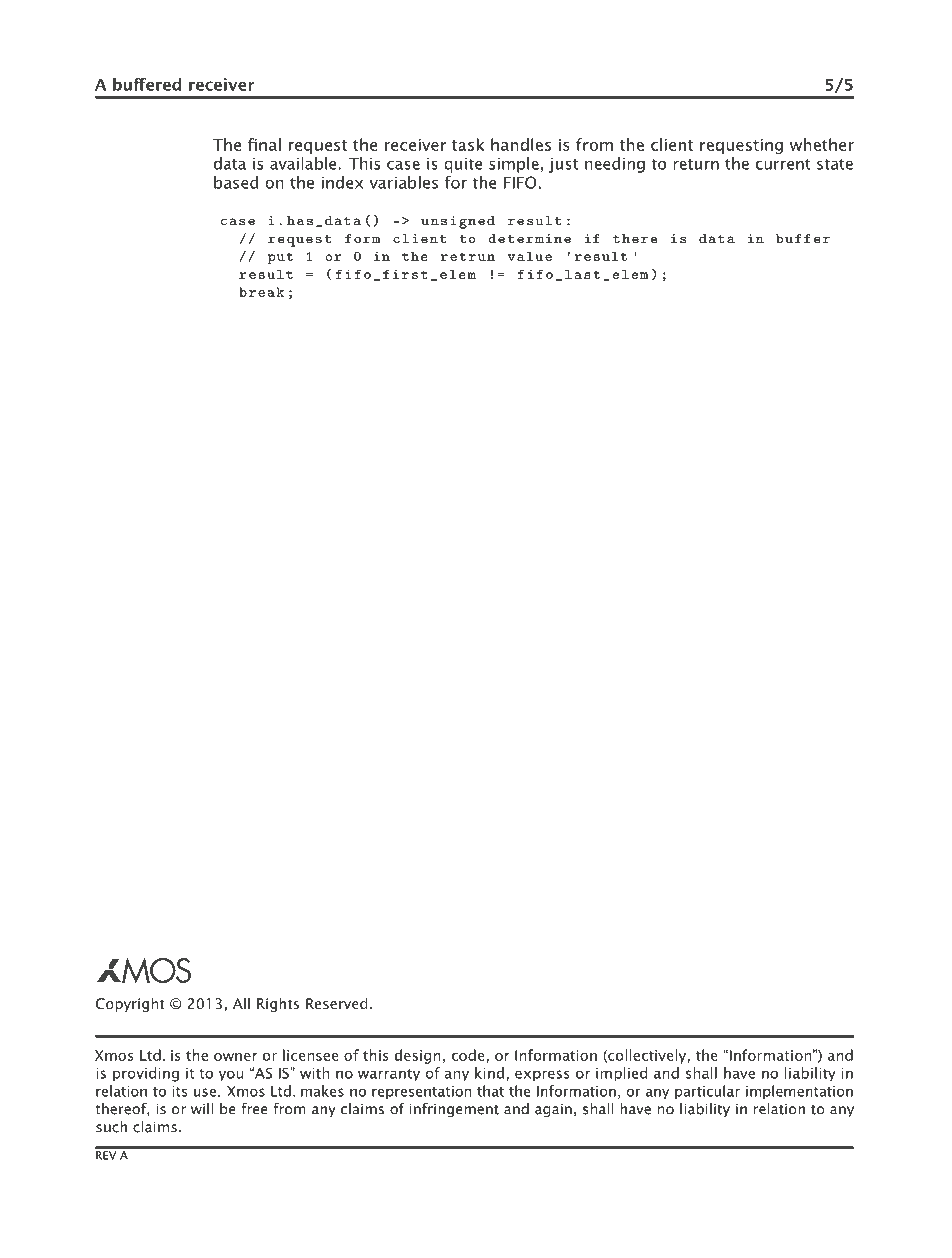  I want to click on break, so click(261, 292).
